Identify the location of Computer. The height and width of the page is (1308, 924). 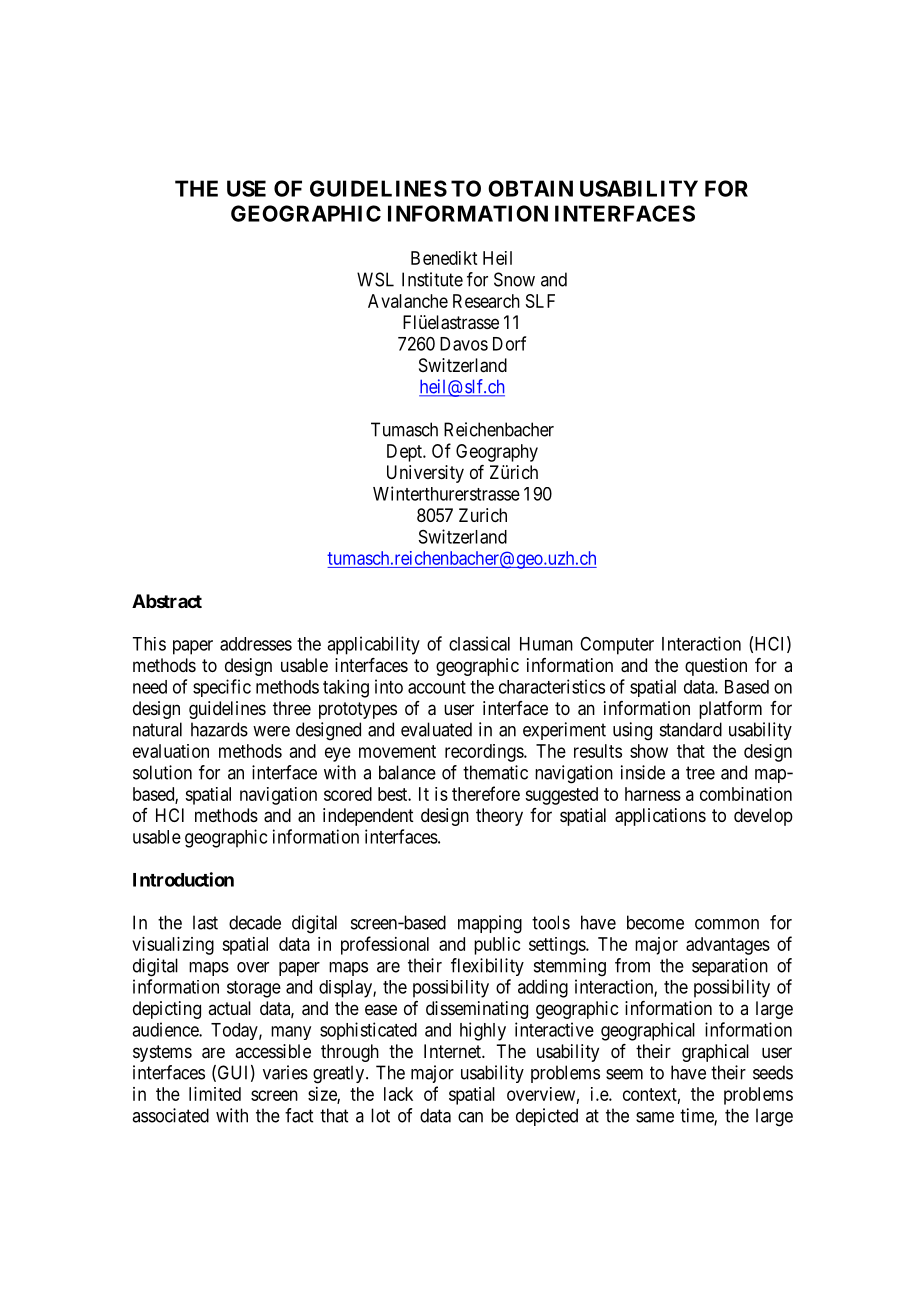
(617, 646).
